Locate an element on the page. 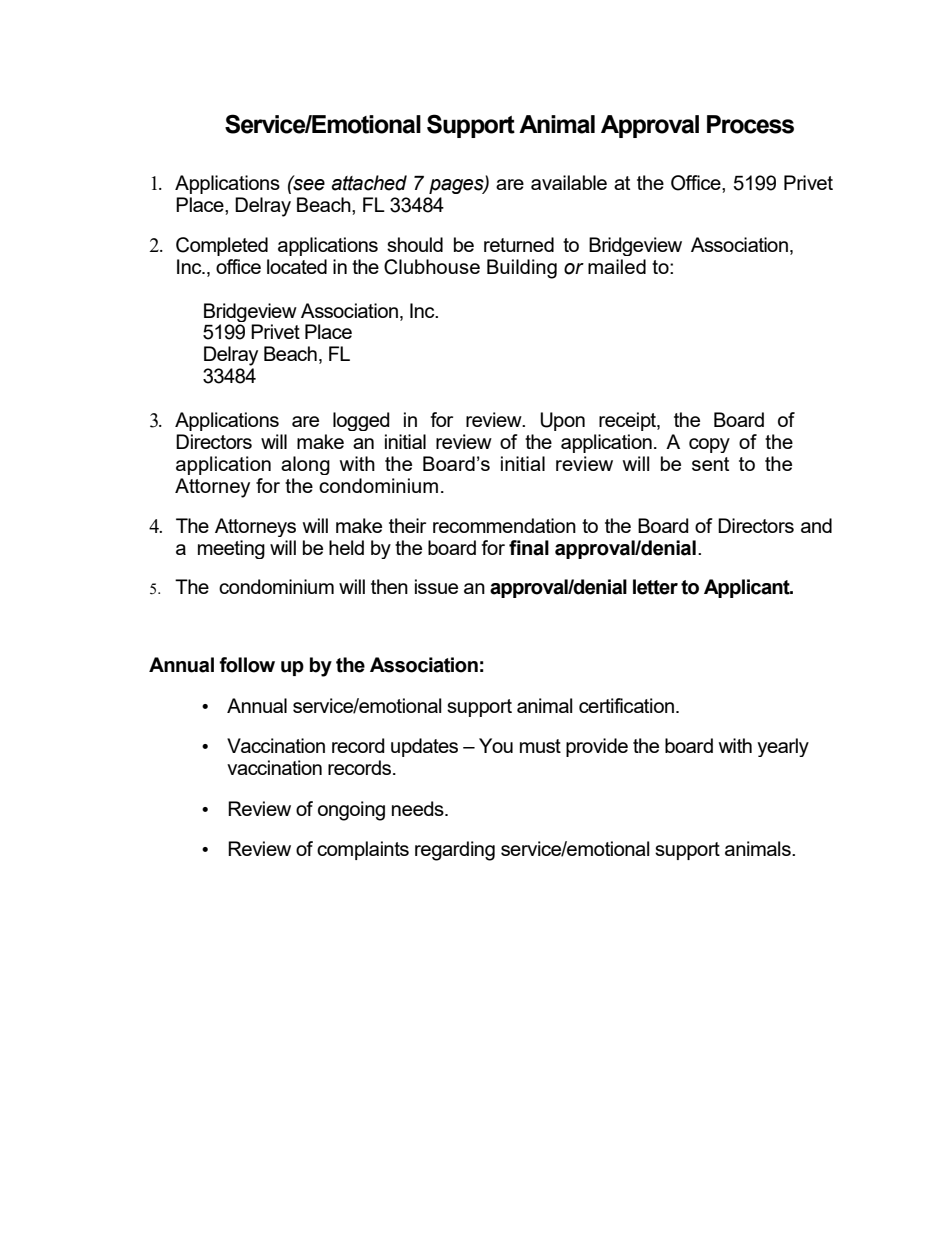 Image resolution: width=952 pixels, height=1233 pixels. follow is located at coordinates (247, 665).
